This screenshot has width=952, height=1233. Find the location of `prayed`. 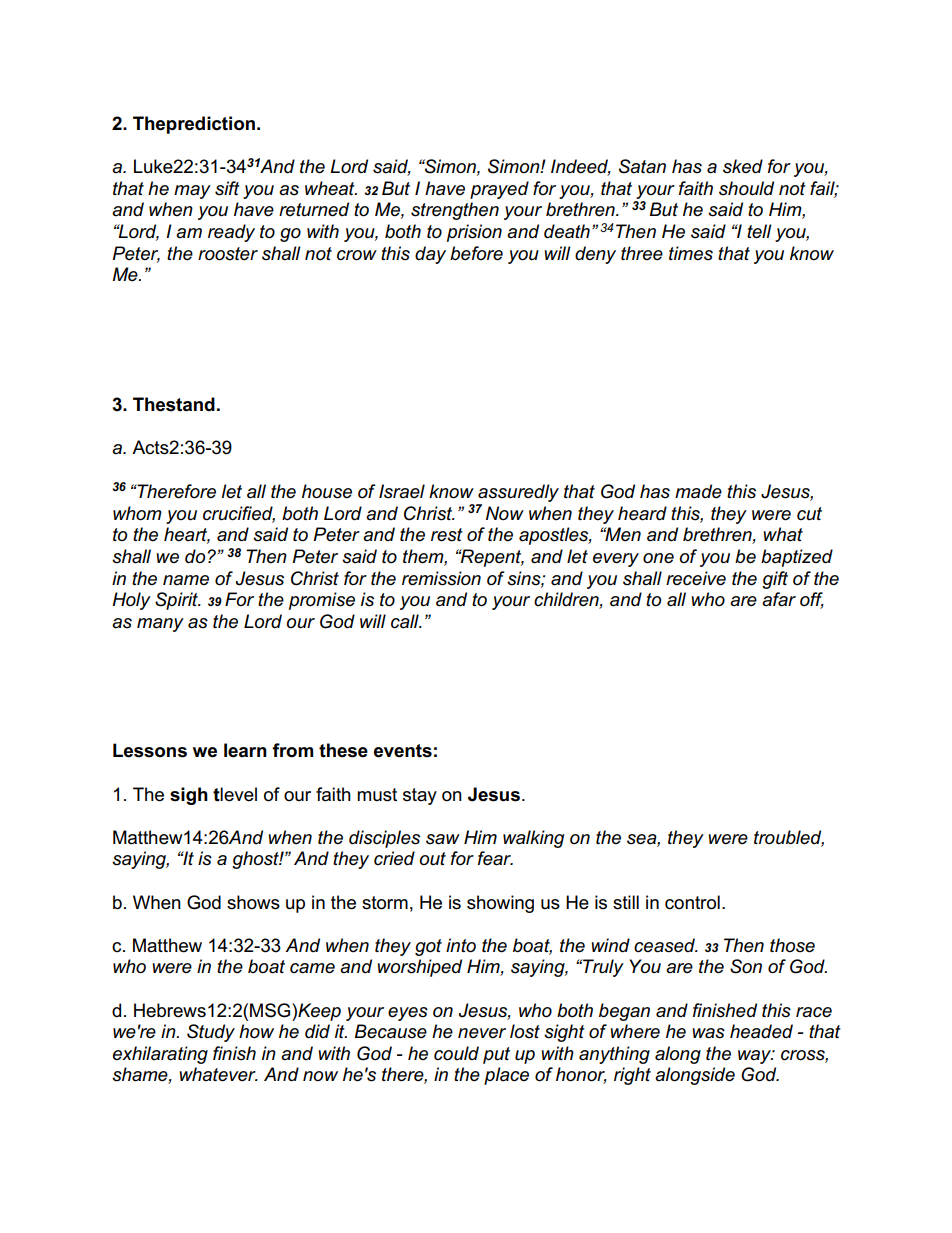

prayed is located at coordinates (499, 190).
